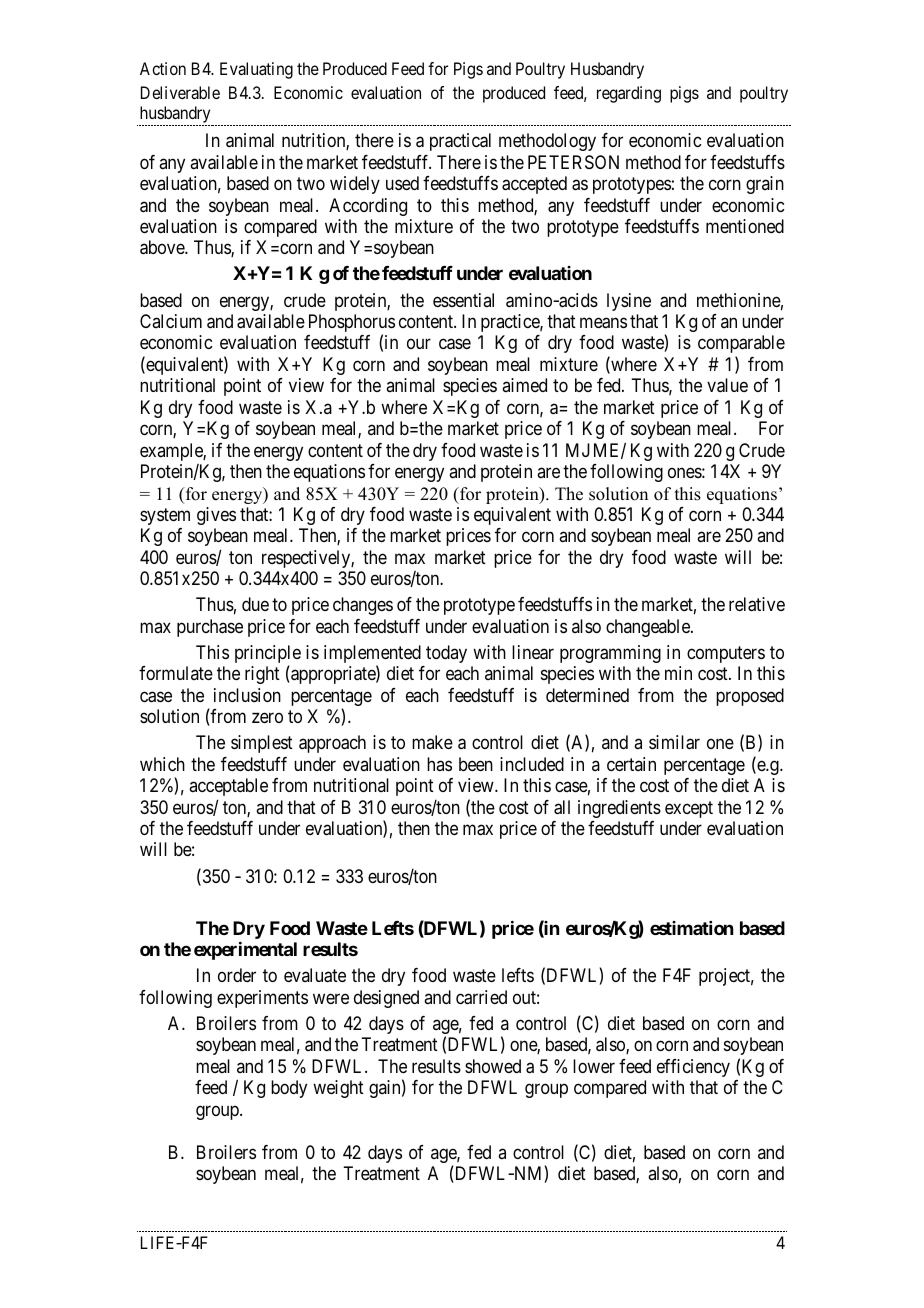  What do you see at coordinates (289, 1089) in the screenshot?
I see `body` at bounding box center [289, 1089].
